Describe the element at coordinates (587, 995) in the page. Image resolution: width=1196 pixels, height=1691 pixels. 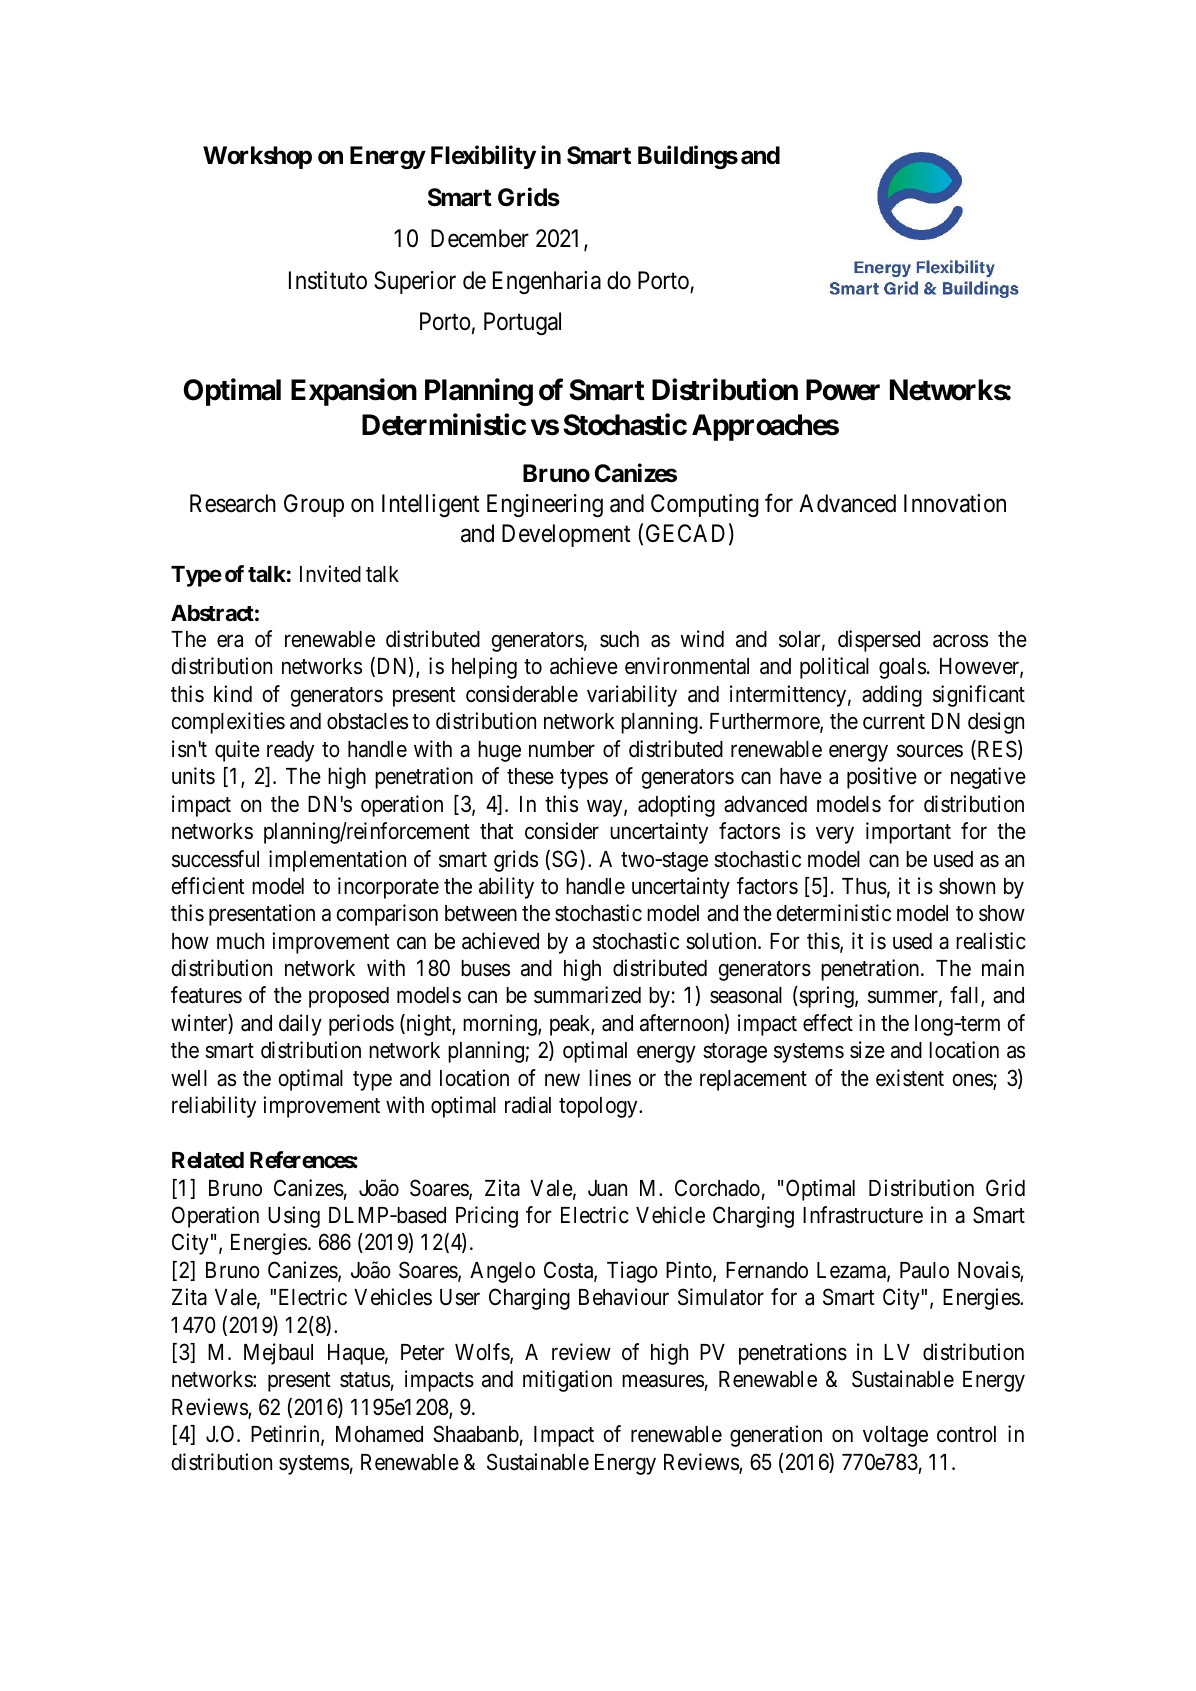
I see `summarized` at that location.
